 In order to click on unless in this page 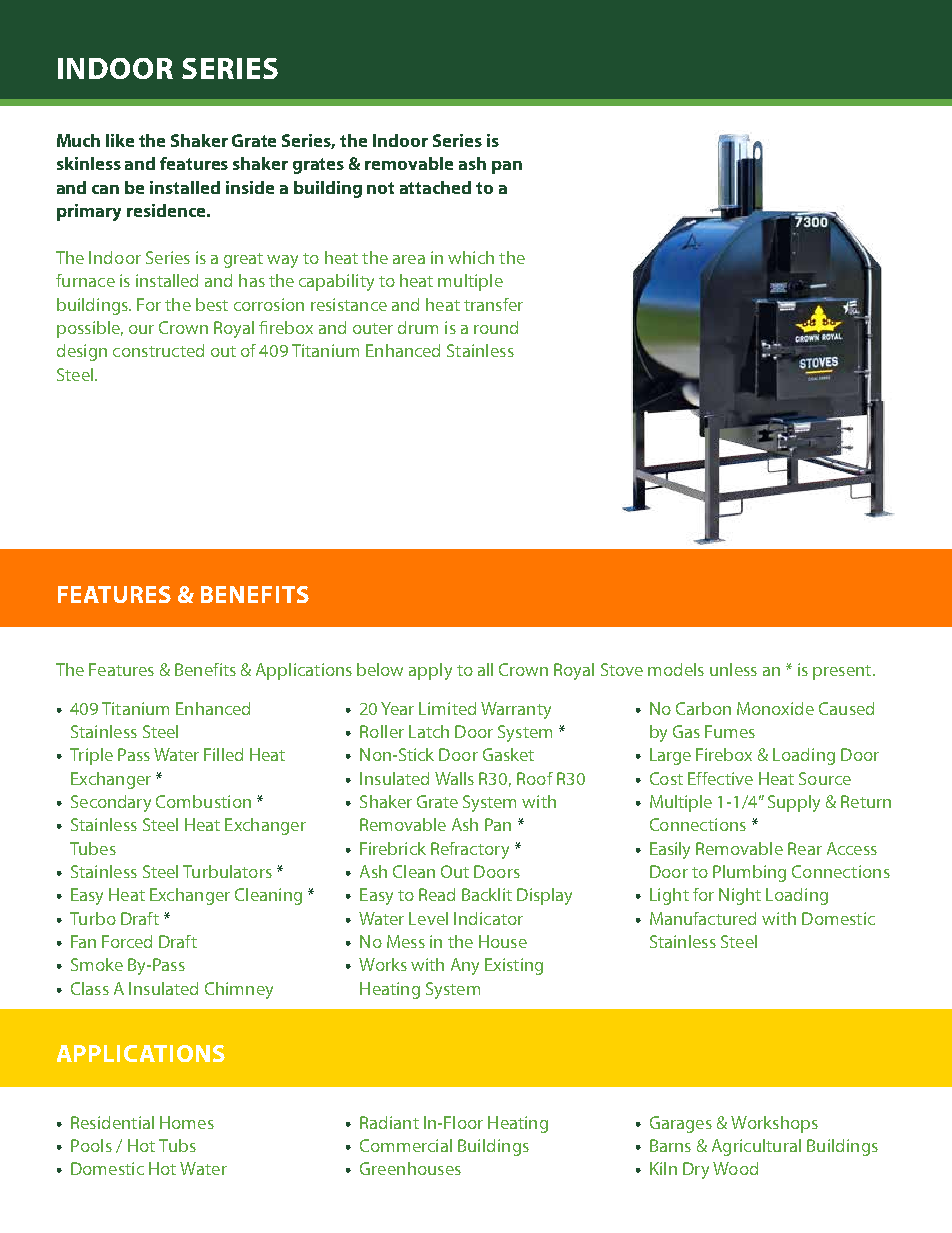, I will do `click(733, 669)`.
